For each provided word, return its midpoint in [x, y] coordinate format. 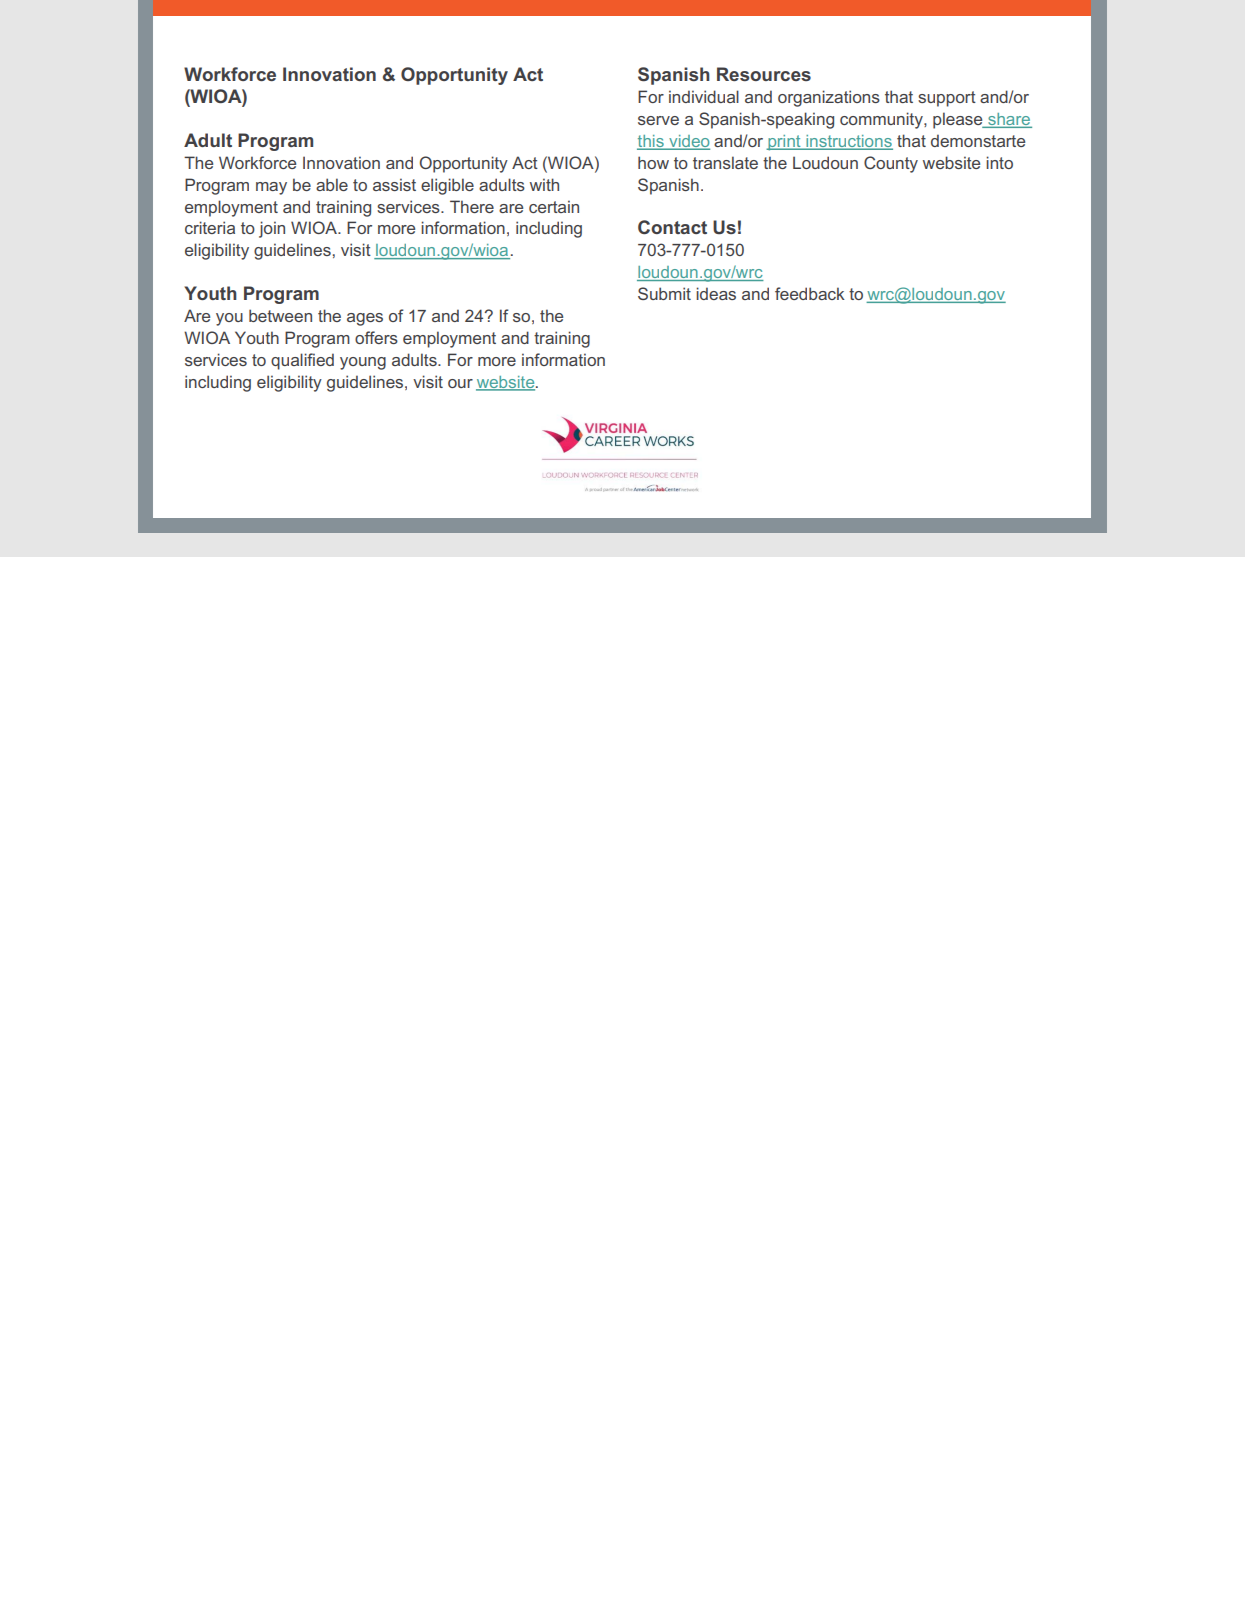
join [272, 229]
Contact [672, 227]
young [363, 363]
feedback [810, 293]
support [947, 99]
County [891, 164]
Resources [764, 74]
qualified [302, 361]
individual [704, 96]
